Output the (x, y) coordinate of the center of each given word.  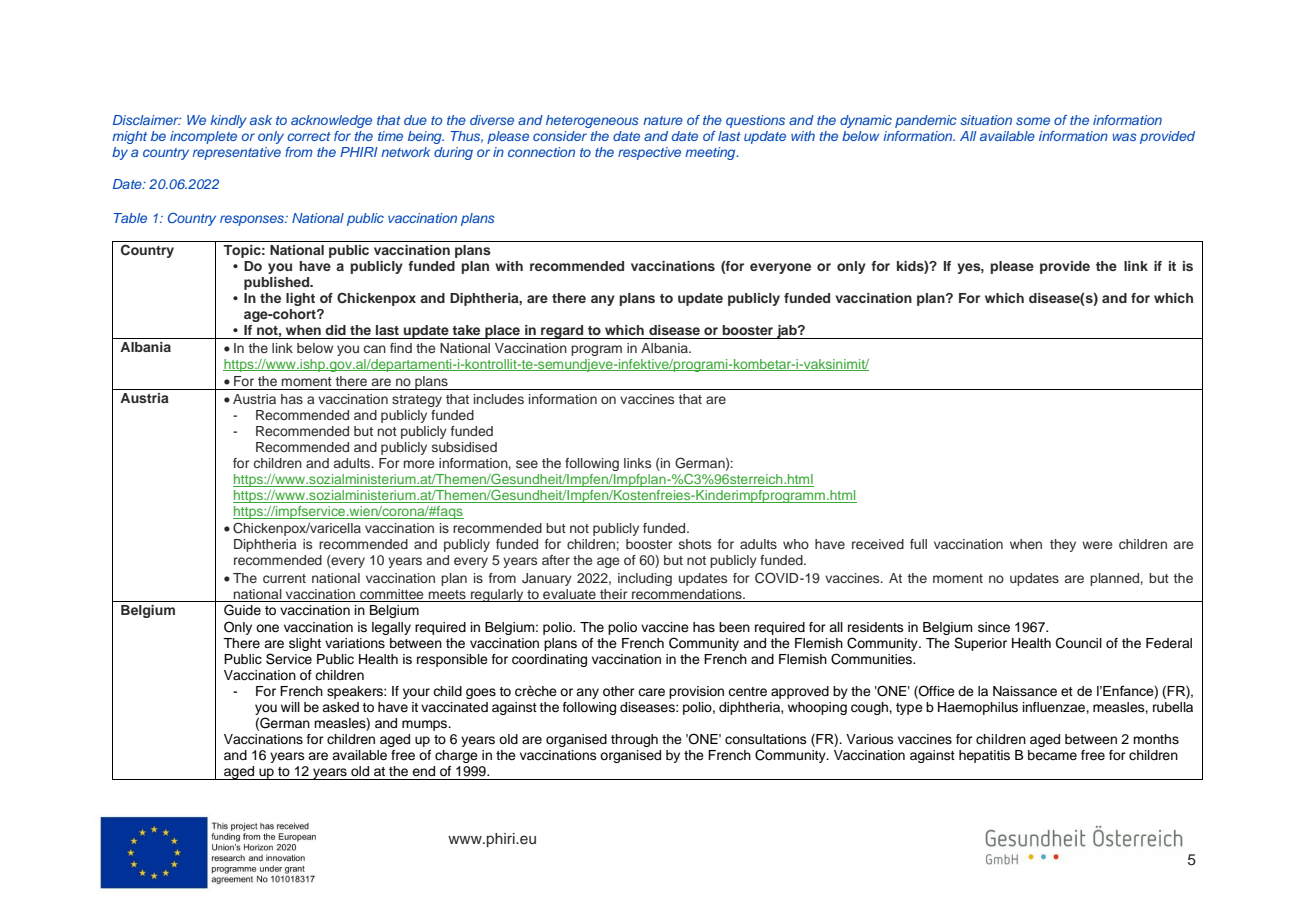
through (634, 740)
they (1063, 545)
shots (695, 544)
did (335, 330)
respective (649, 153)
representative (237, 153)
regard (562, 332)
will (290, 707)
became (1052, 755)
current (284, 578)
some (1033, 121)
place (503, 332)
